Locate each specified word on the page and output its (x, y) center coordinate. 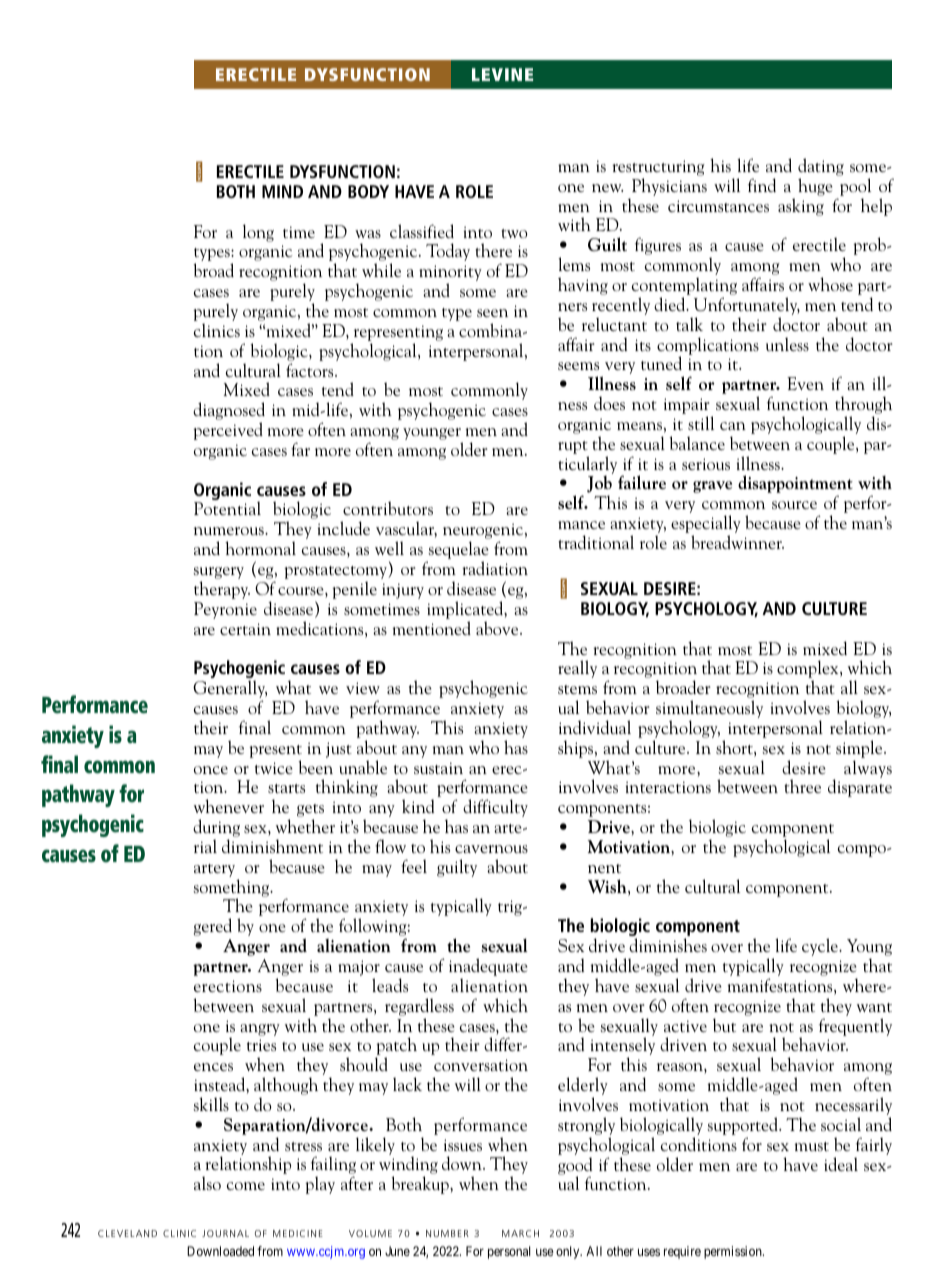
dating (821, 168)
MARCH (520, 1233)
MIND (282, 191)
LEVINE (502, 74)
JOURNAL (225, 1233)
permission (734, 1252)
